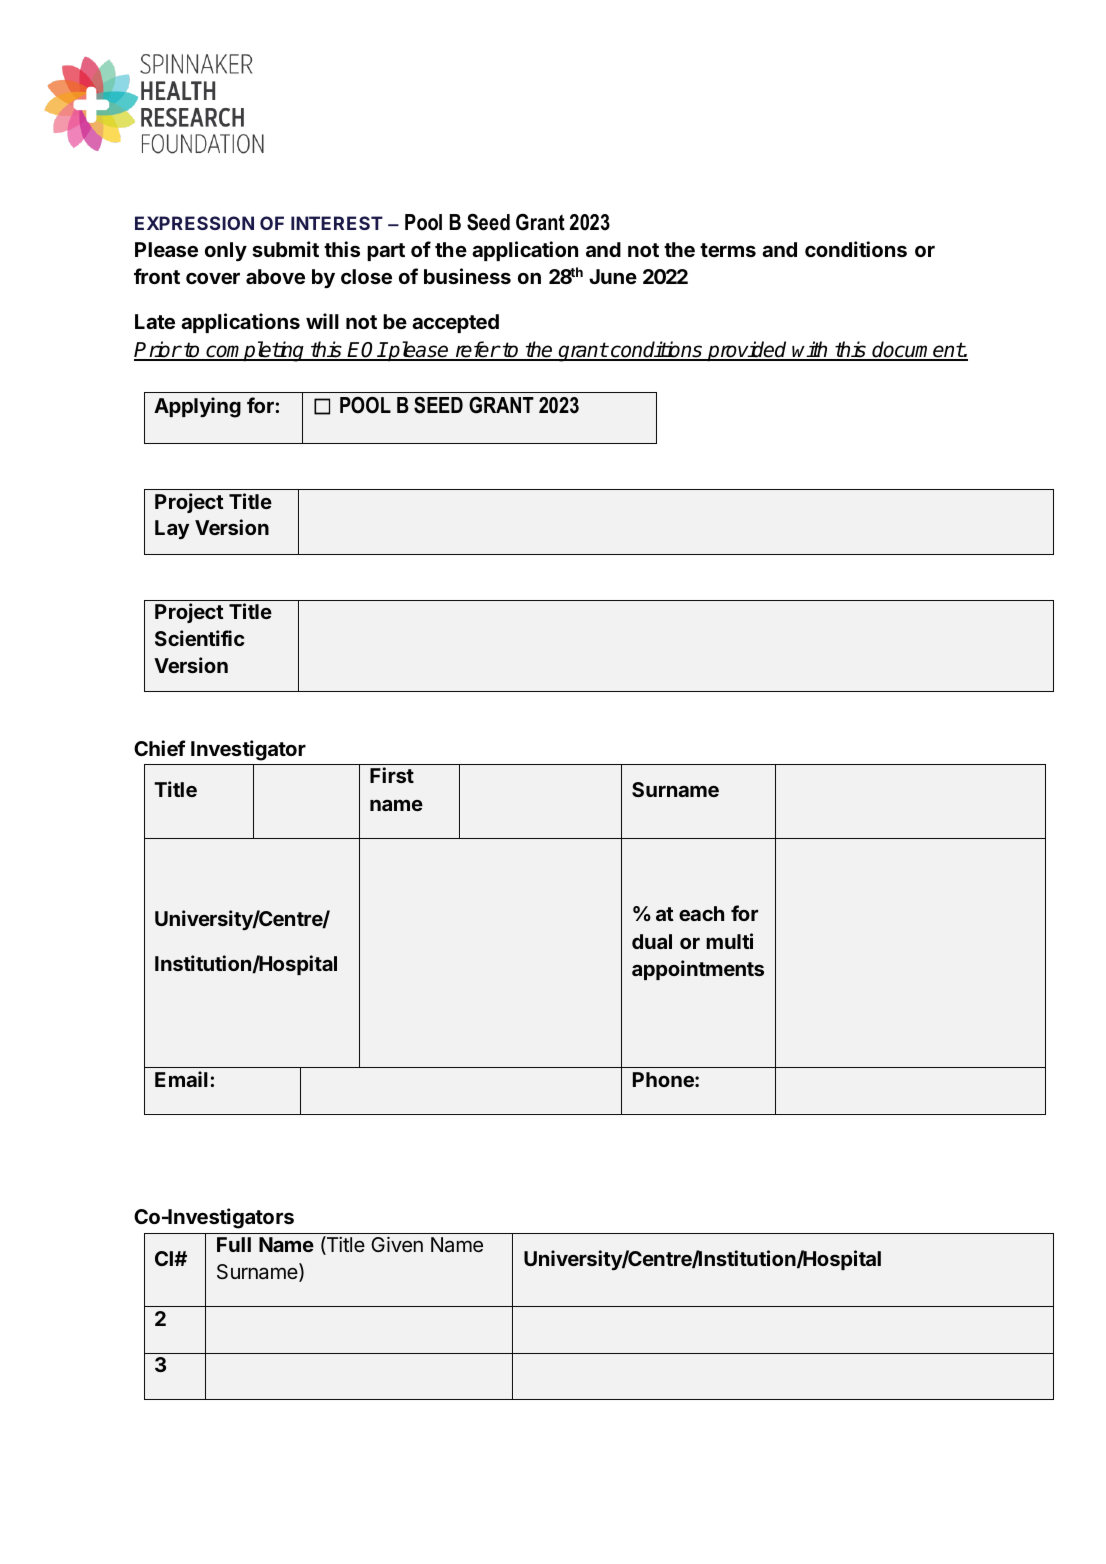  What do you see at coordinates (664, 1079) in the document?
I see `Phone` at bounding box center [664, 1079].
